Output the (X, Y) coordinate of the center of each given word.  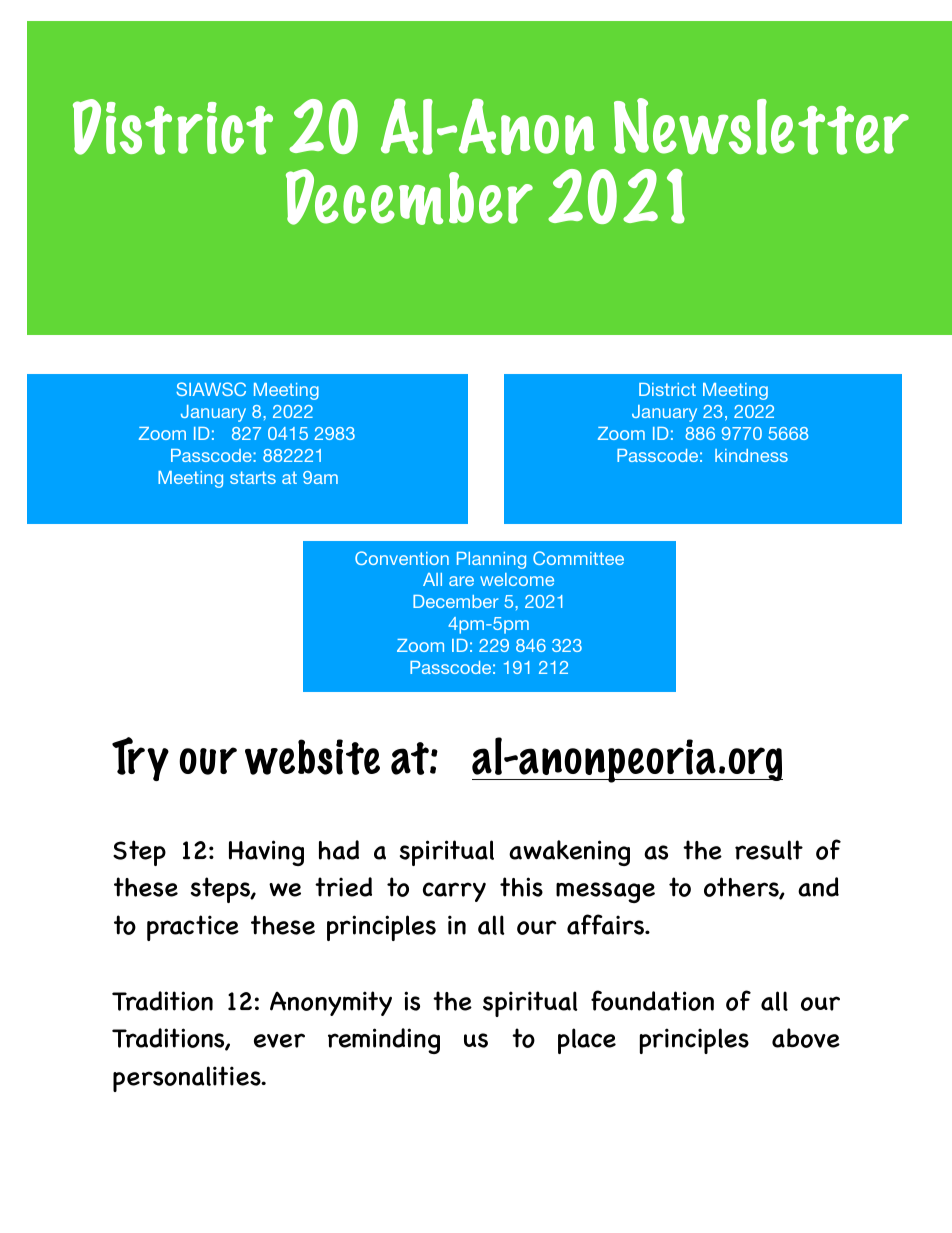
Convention (402, 558)
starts (253, 477)
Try (140, 759)
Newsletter (761, 126)
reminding (384, 1041)
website (312, 757)
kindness (751, 455)
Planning (491, 560)
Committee (578, 558)
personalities (188, 1079)
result (769, 850)
